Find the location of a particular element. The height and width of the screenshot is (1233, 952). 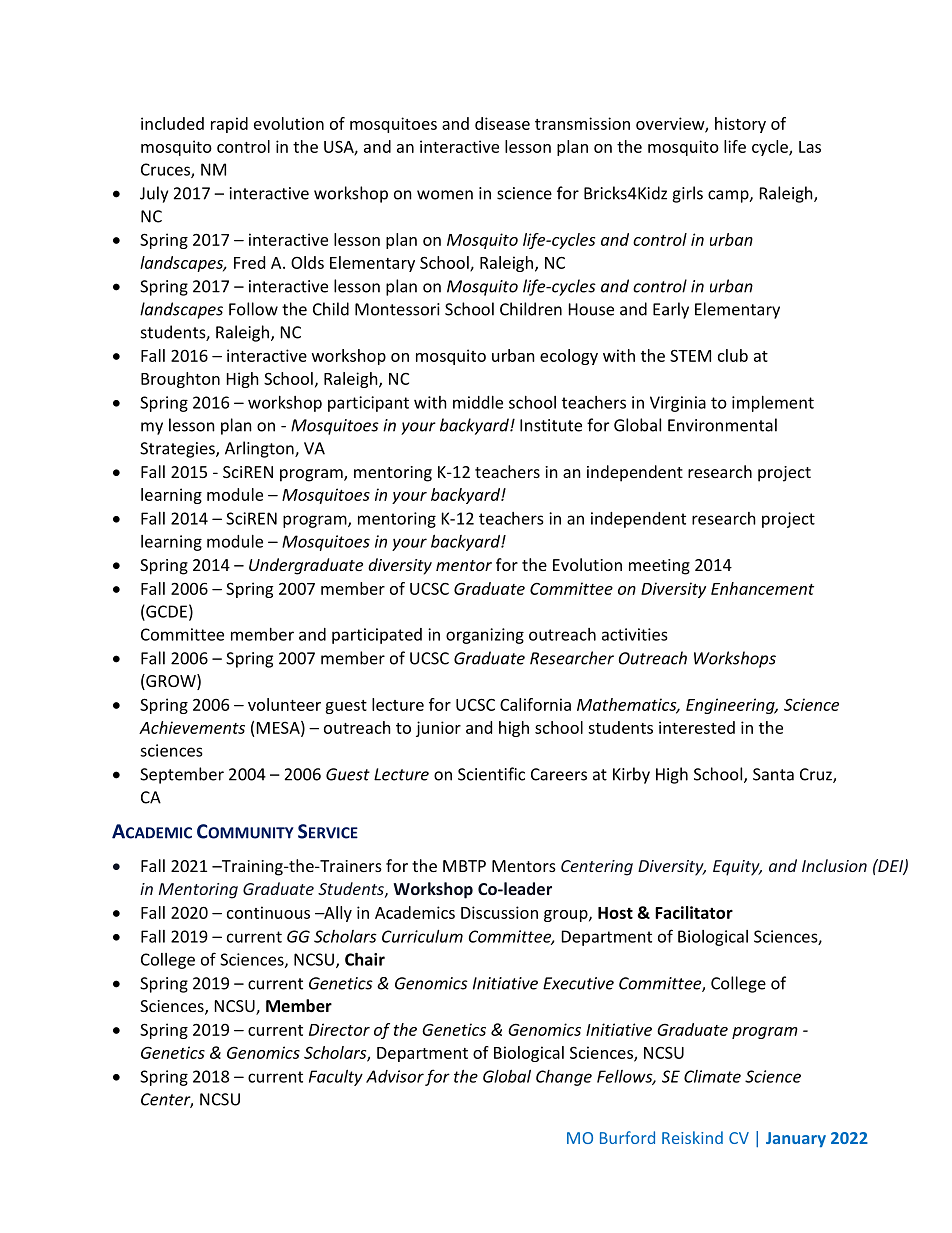

January is located at coordinates (796, 1139).
